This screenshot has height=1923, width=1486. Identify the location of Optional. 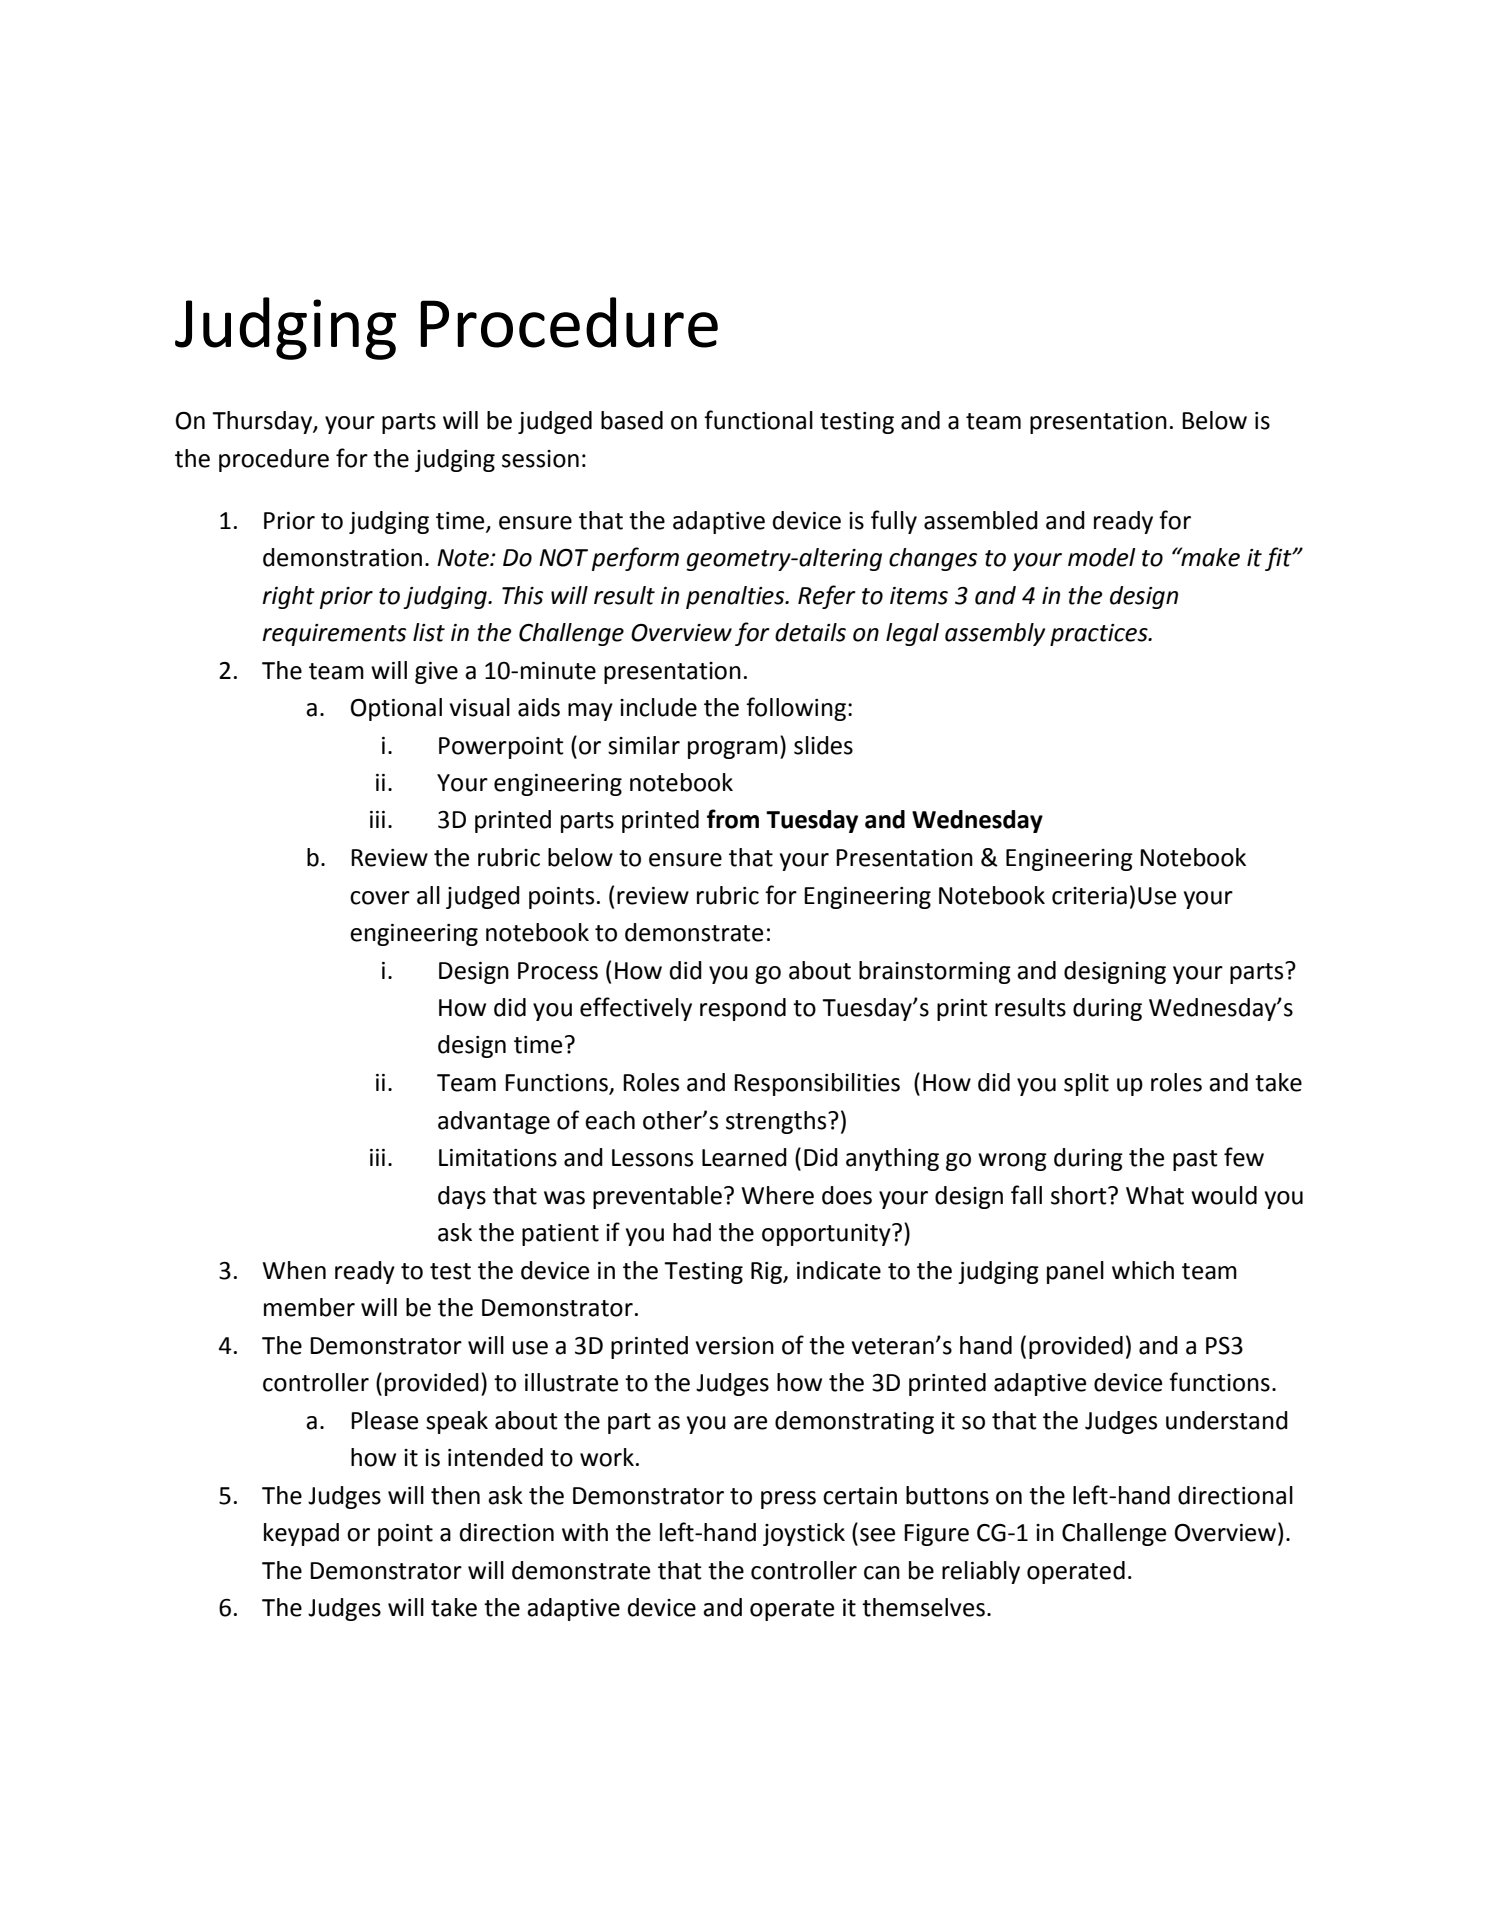
(396, 709).
